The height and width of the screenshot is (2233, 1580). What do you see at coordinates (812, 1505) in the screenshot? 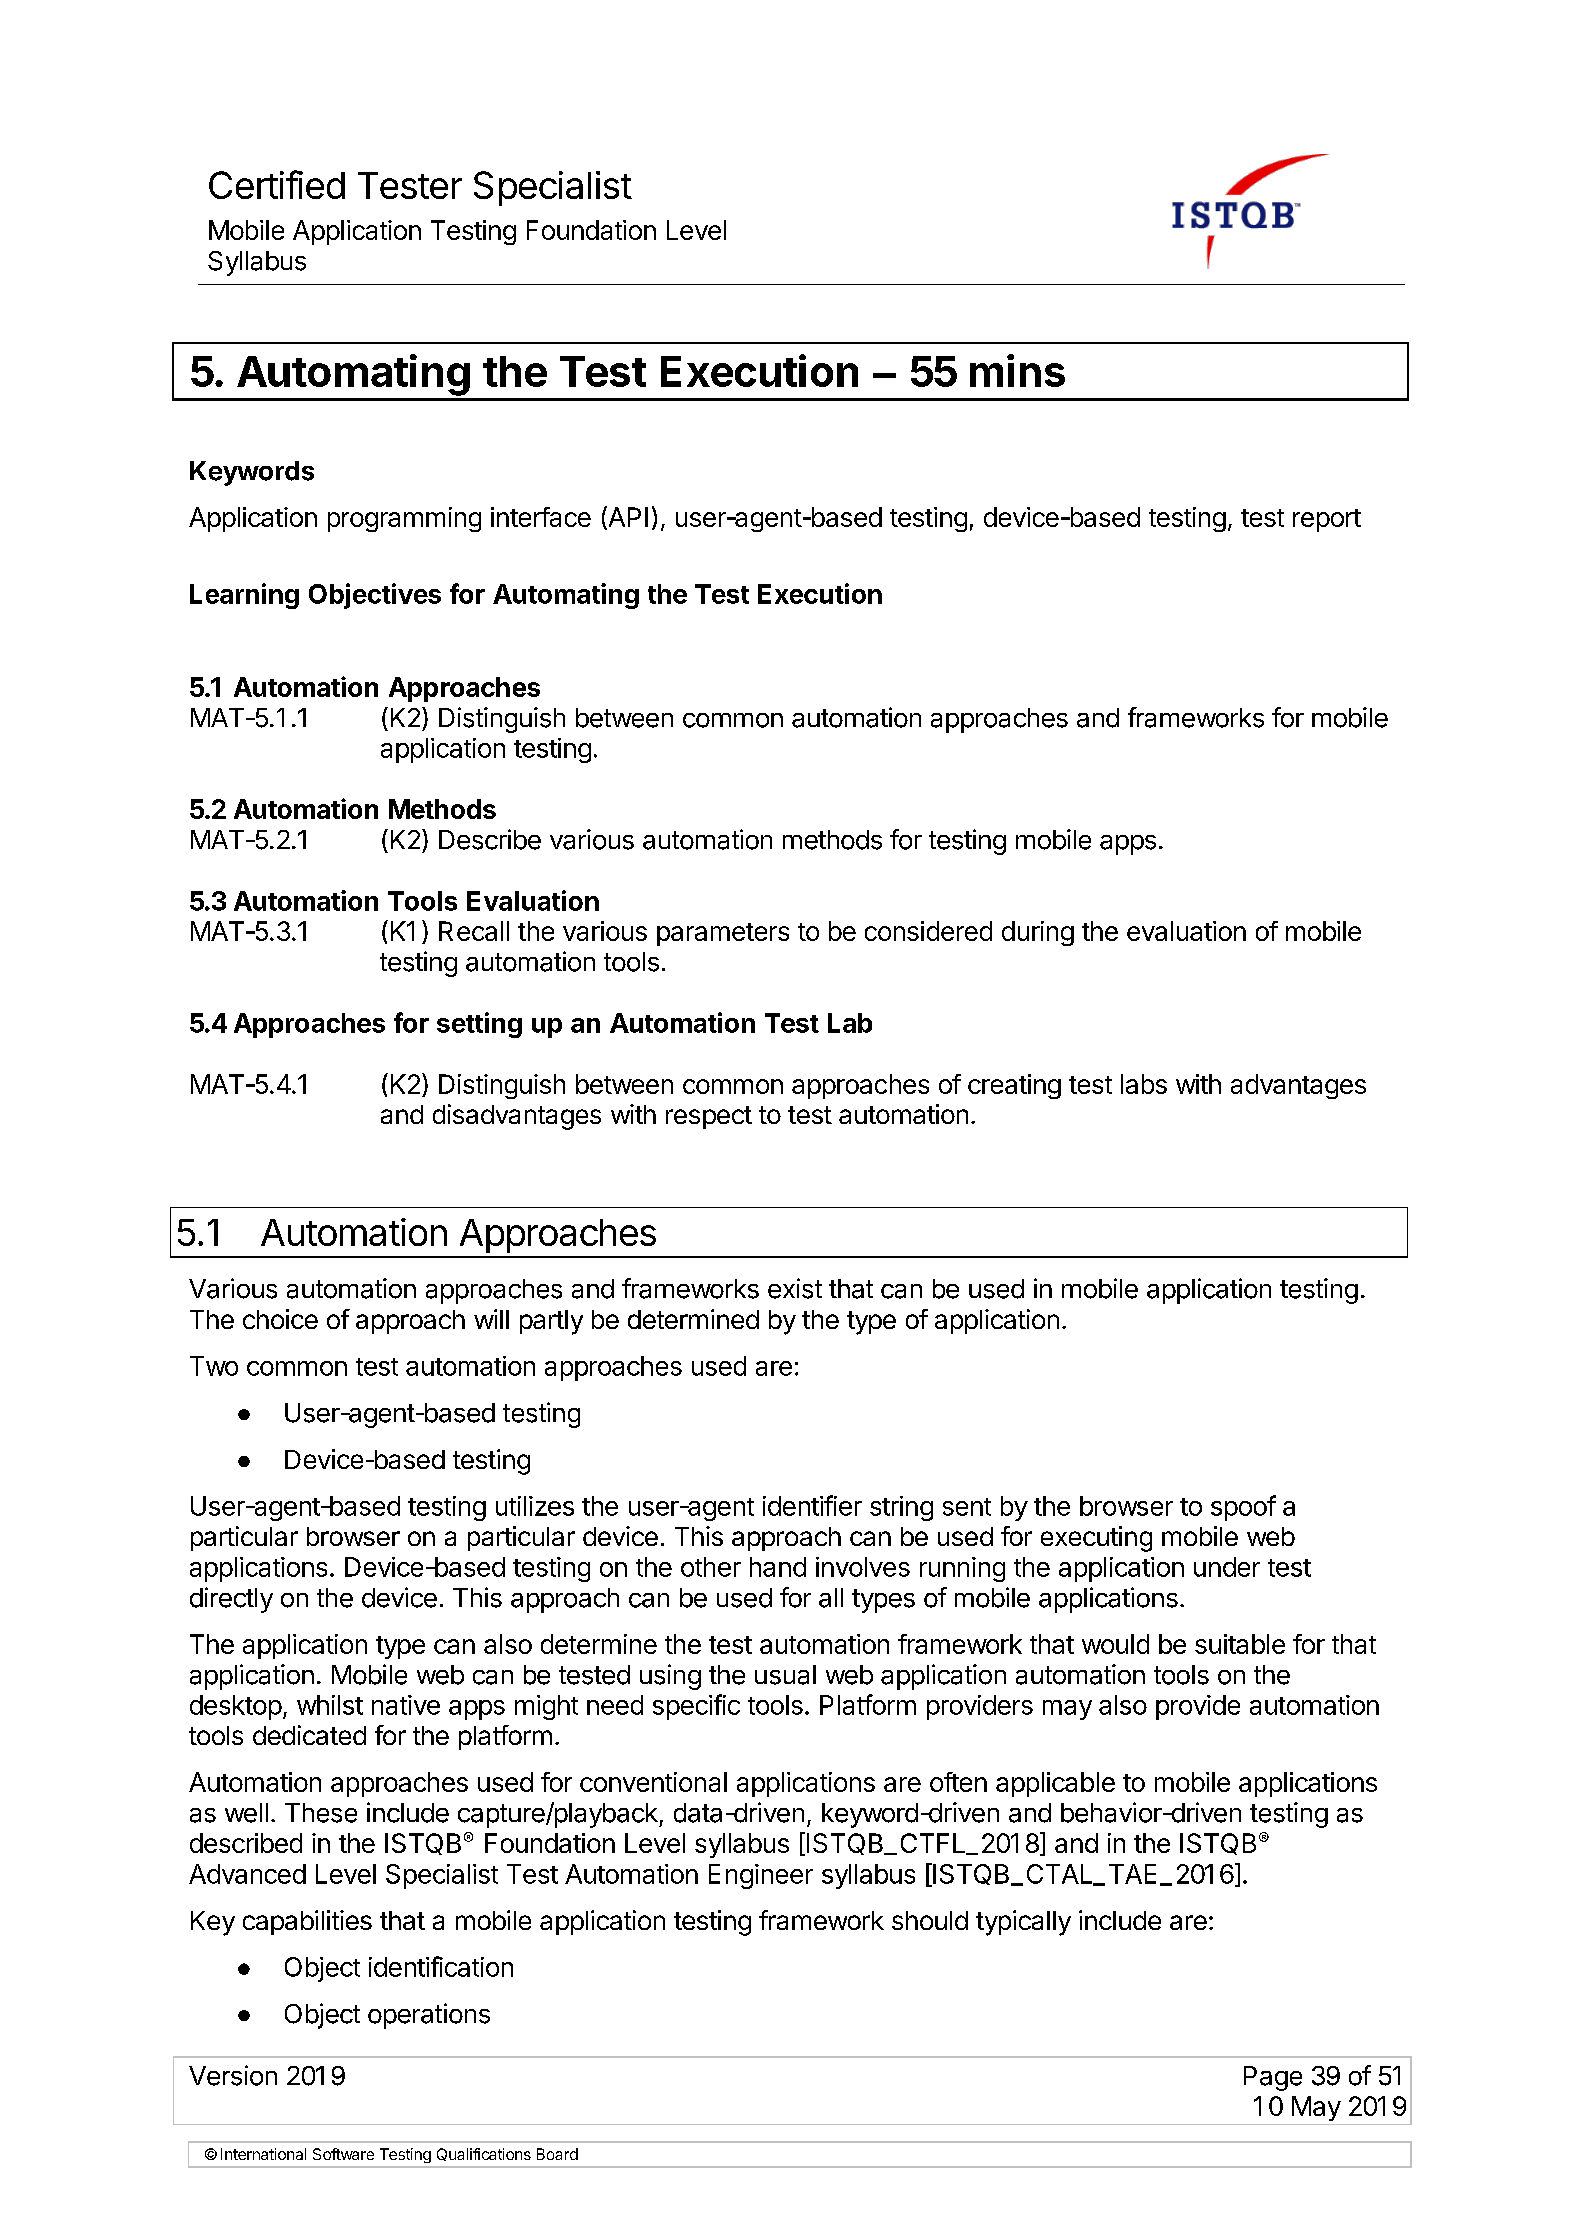
I see `identifier` at bounding box center [812, 1505].
